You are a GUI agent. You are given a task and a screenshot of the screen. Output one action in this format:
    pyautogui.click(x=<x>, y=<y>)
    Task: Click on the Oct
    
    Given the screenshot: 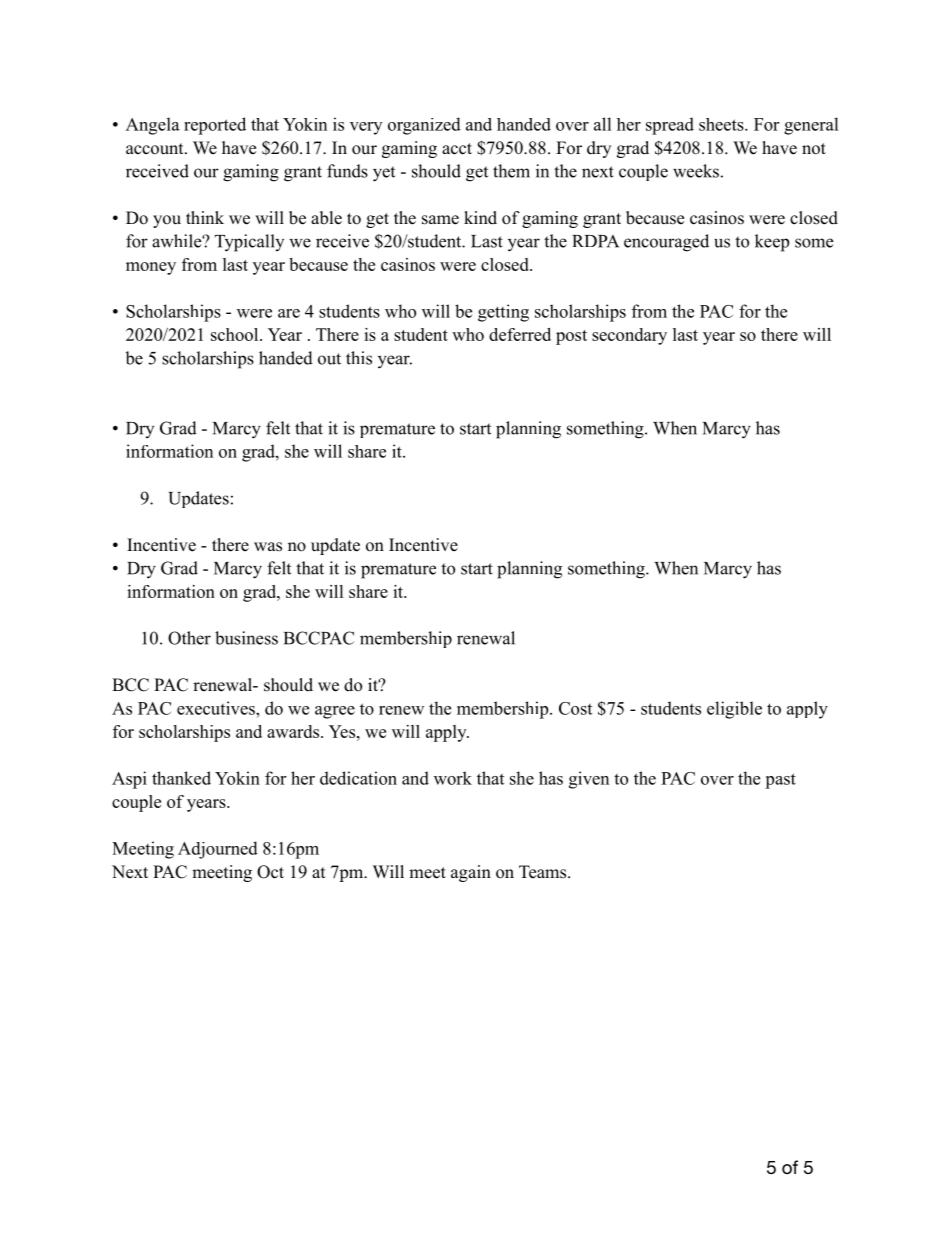 What is the action you would take?
    pyautogui.click(x=270, y=872)
